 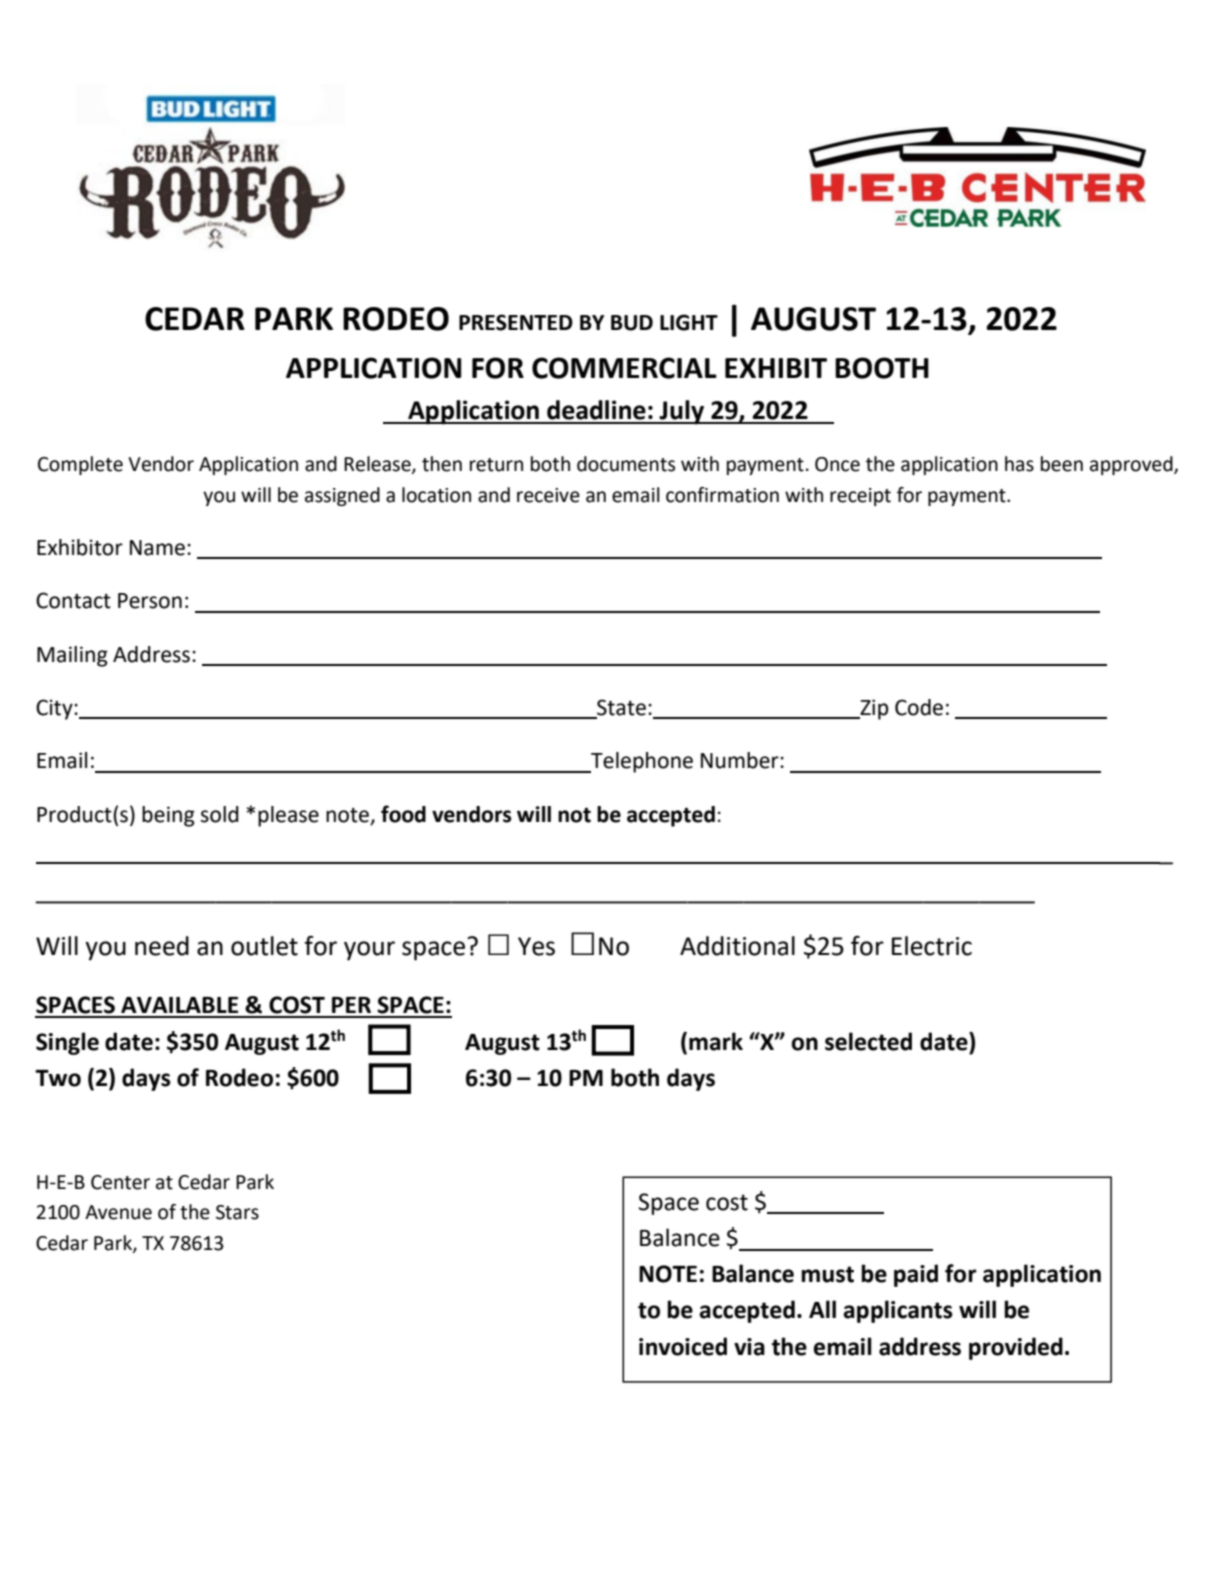 What do you see at coordinates (716, 1041) in the document?
I see `mark` at bounding box center [716, 1041].
